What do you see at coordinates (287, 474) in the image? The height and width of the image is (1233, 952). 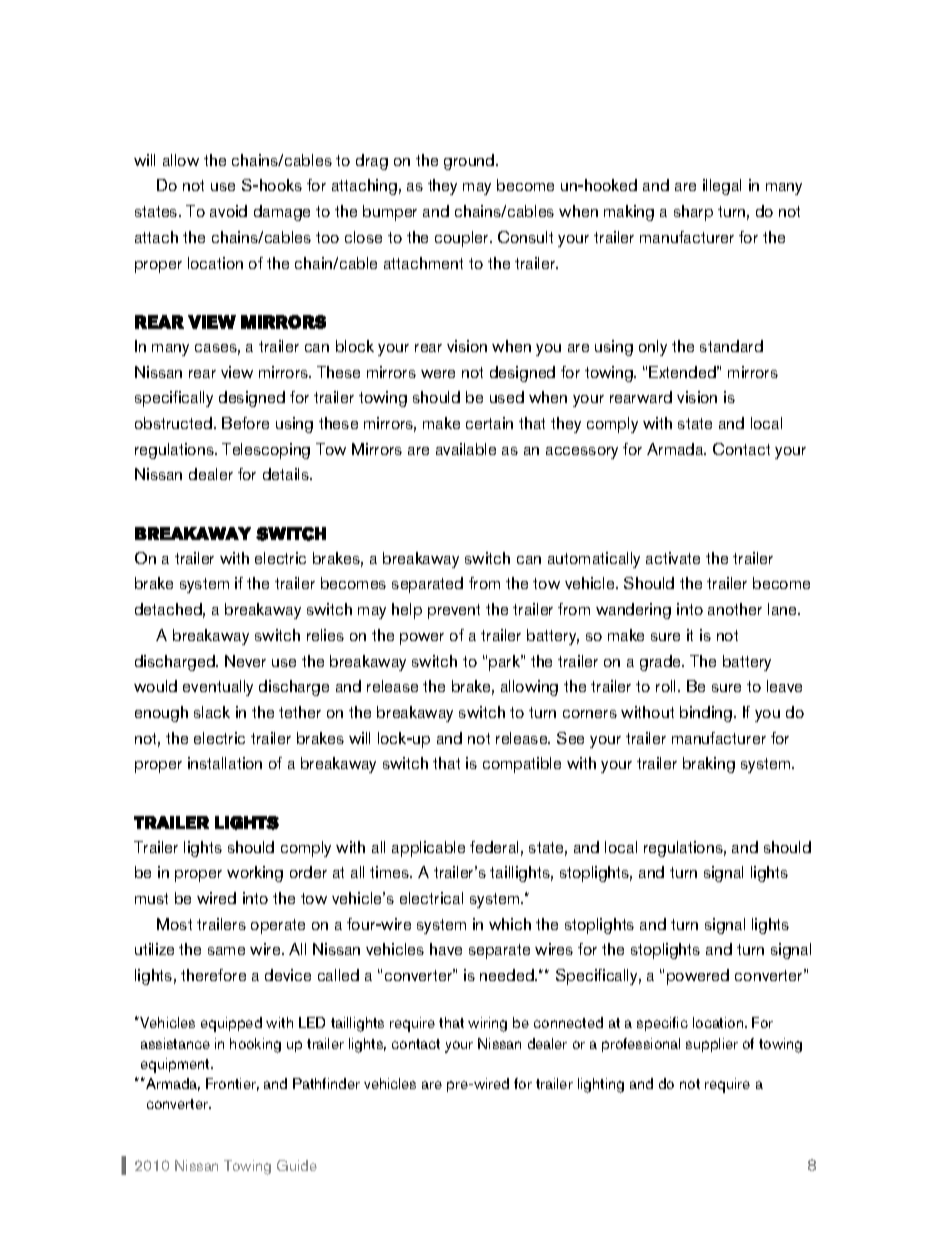 I see `details` at bounding box center [287, 474].
